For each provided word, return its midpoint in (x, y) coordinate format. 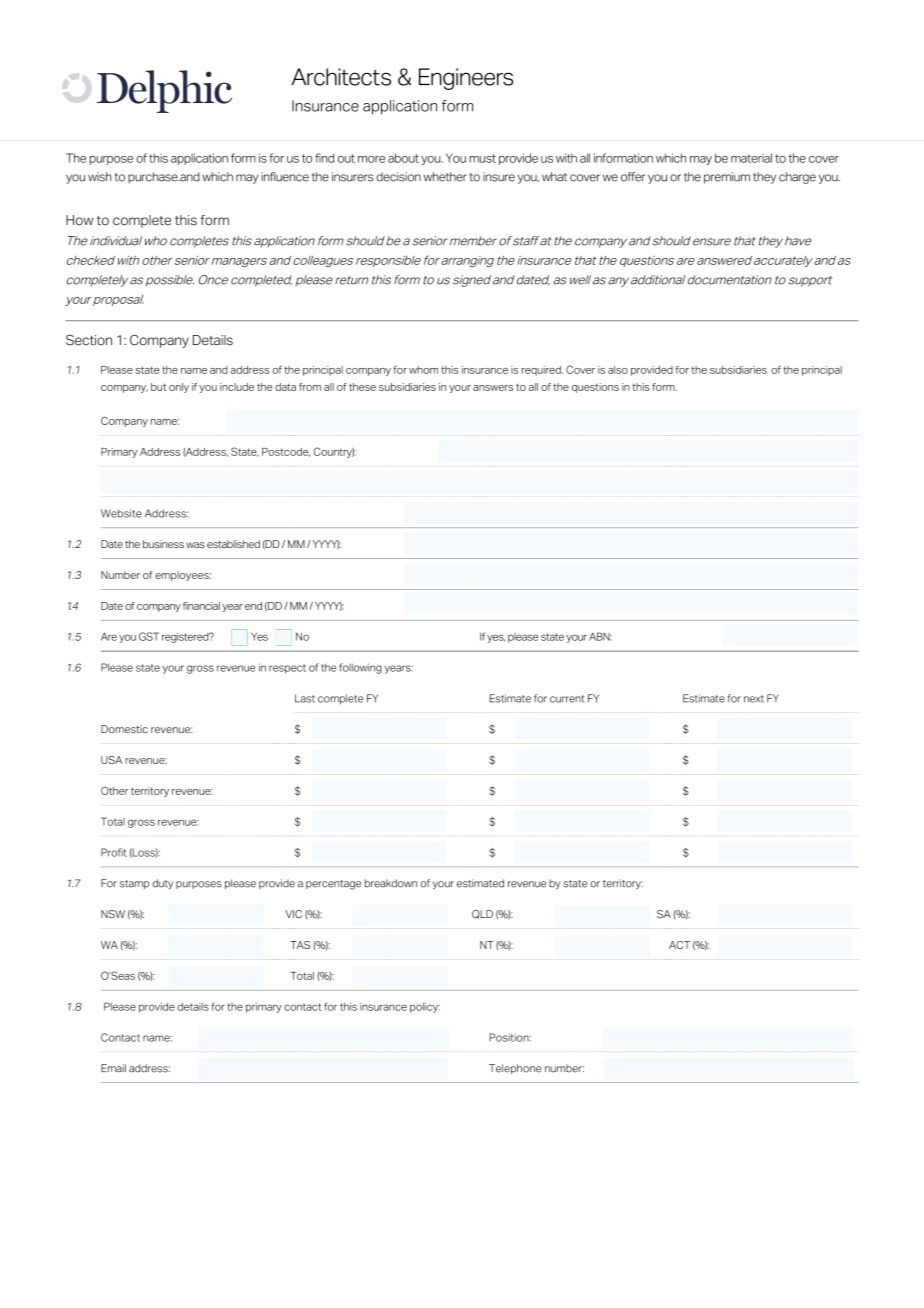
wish (100, 177)
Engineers (466, 79)
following (360, 668)
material (751, 158)
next (754, 699)
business (163, 544)
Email (113, 1068)
